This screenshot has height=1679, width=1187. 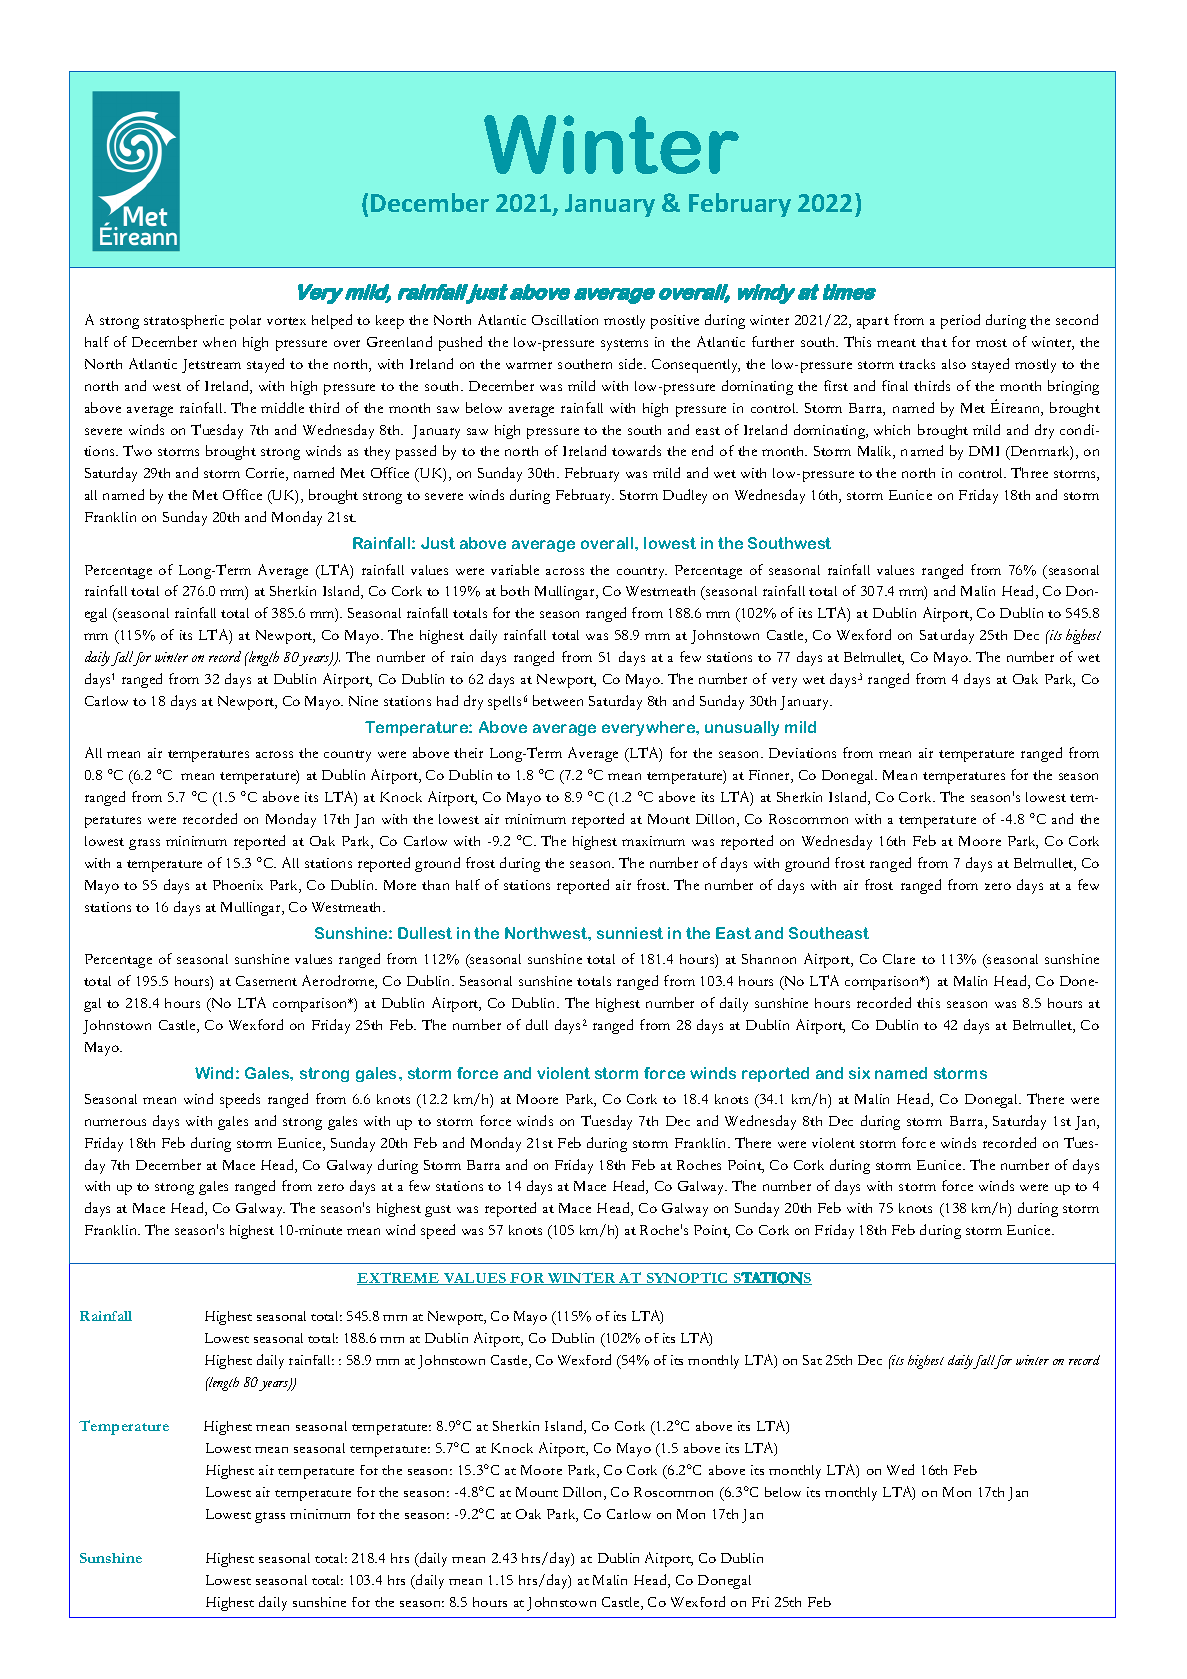 What do you see at coordinates (653, 841) in the screenshot?
I see `maximum` at bounding box center [653, 841].
